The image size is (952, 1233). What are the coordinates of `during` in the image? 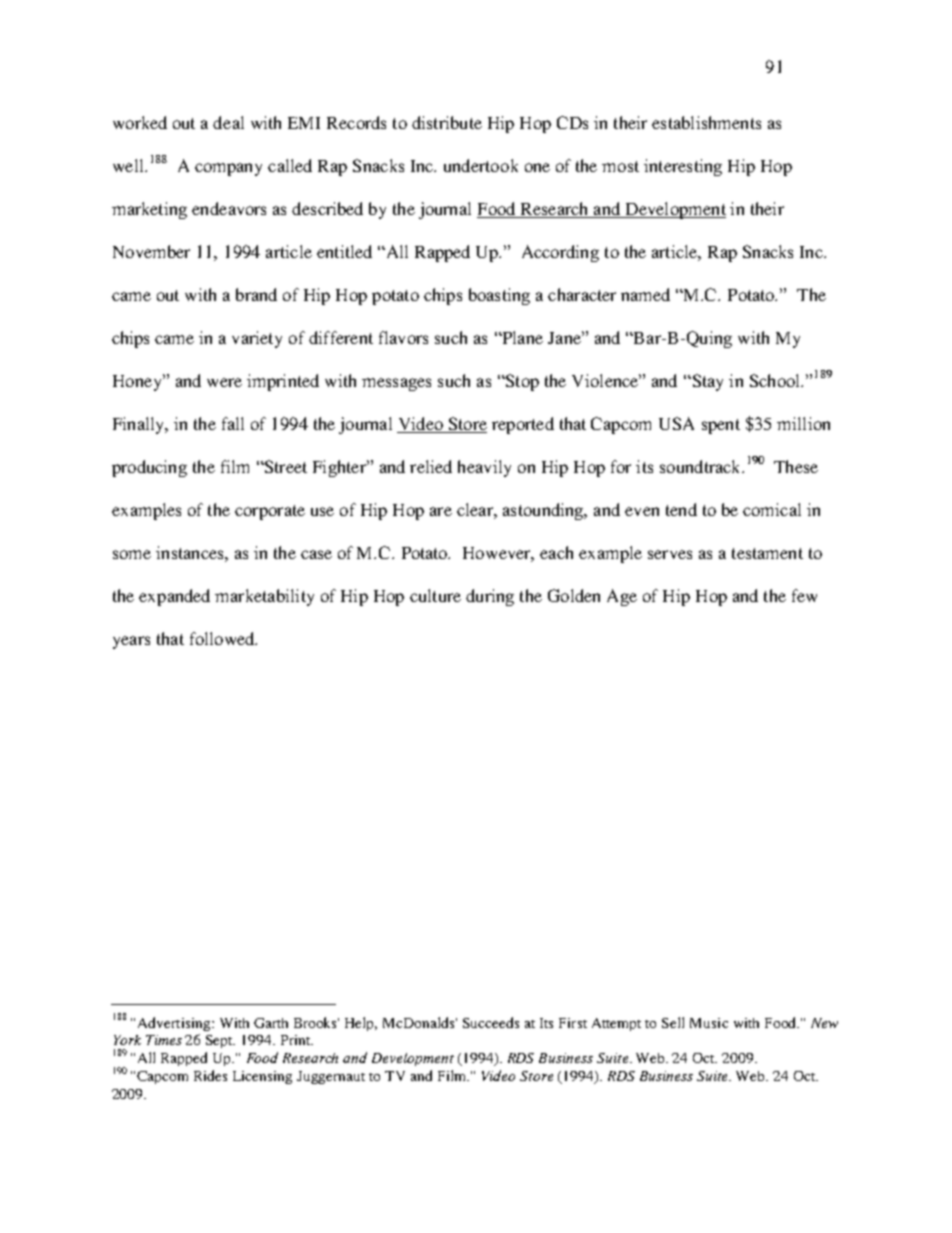 It's located at (490, 597).
